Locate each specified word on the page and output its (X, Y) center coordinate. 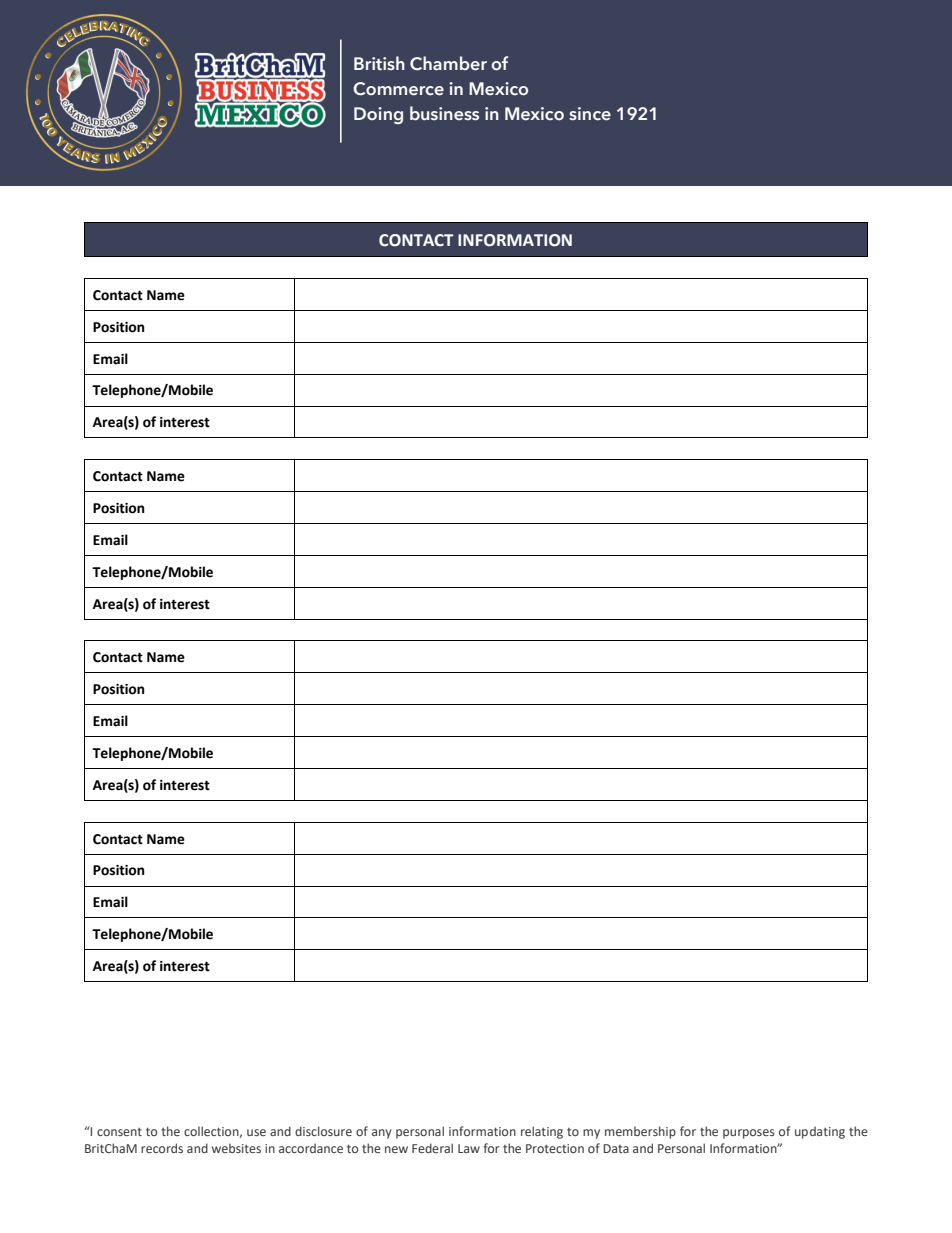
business (444, 113)
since (590, 114)
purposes (749, 1134)
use (256, 1132)
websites (236, 1148)
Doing (378, 115)
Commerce (398, 89)
